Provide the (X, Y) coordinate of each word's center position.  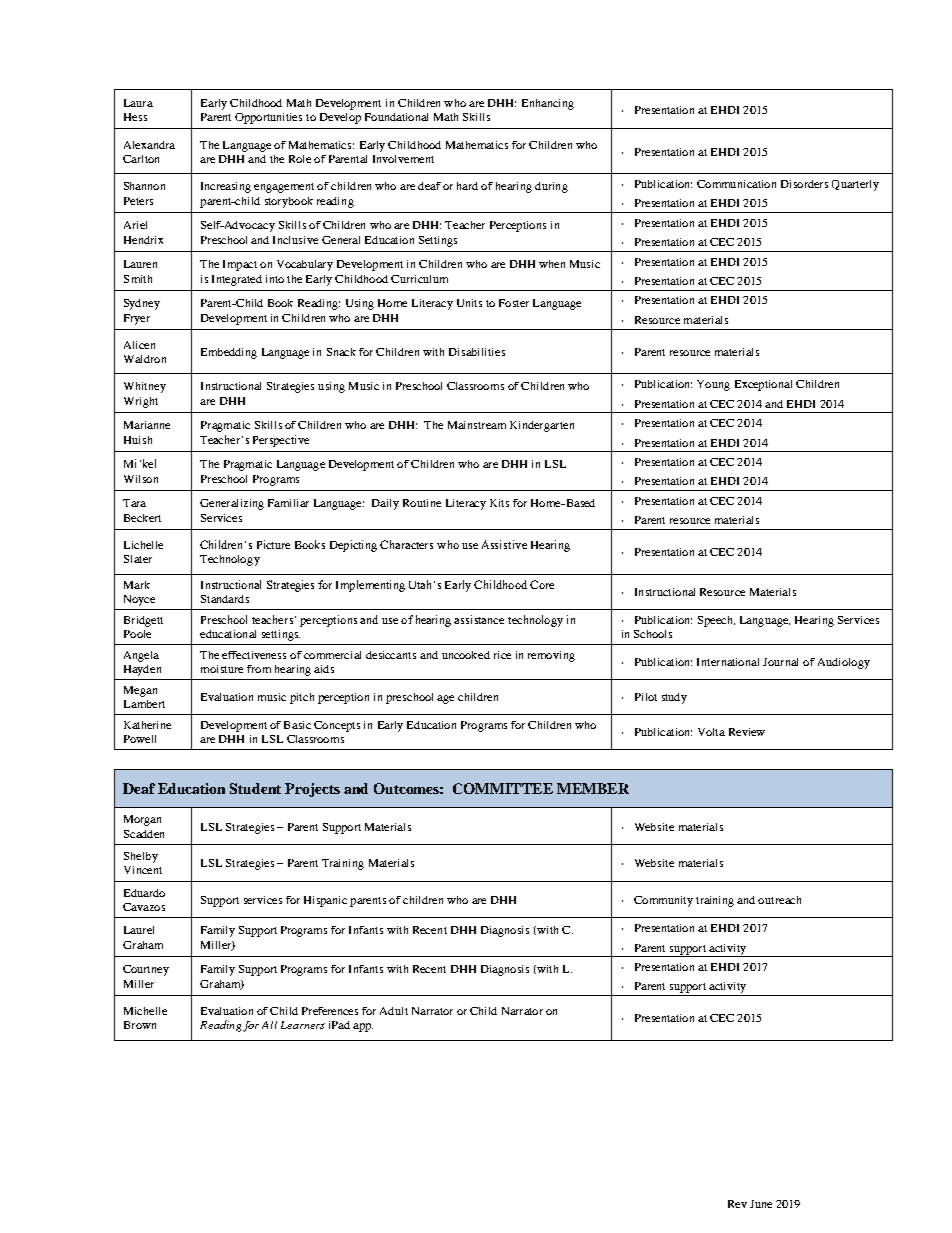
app (363, 1027)
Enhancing (548, 104)
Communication (736, 184)
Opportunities (268, 118)
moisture (222, 669)
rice (502, 655)
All (269, 1025)
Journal (780, 662)
